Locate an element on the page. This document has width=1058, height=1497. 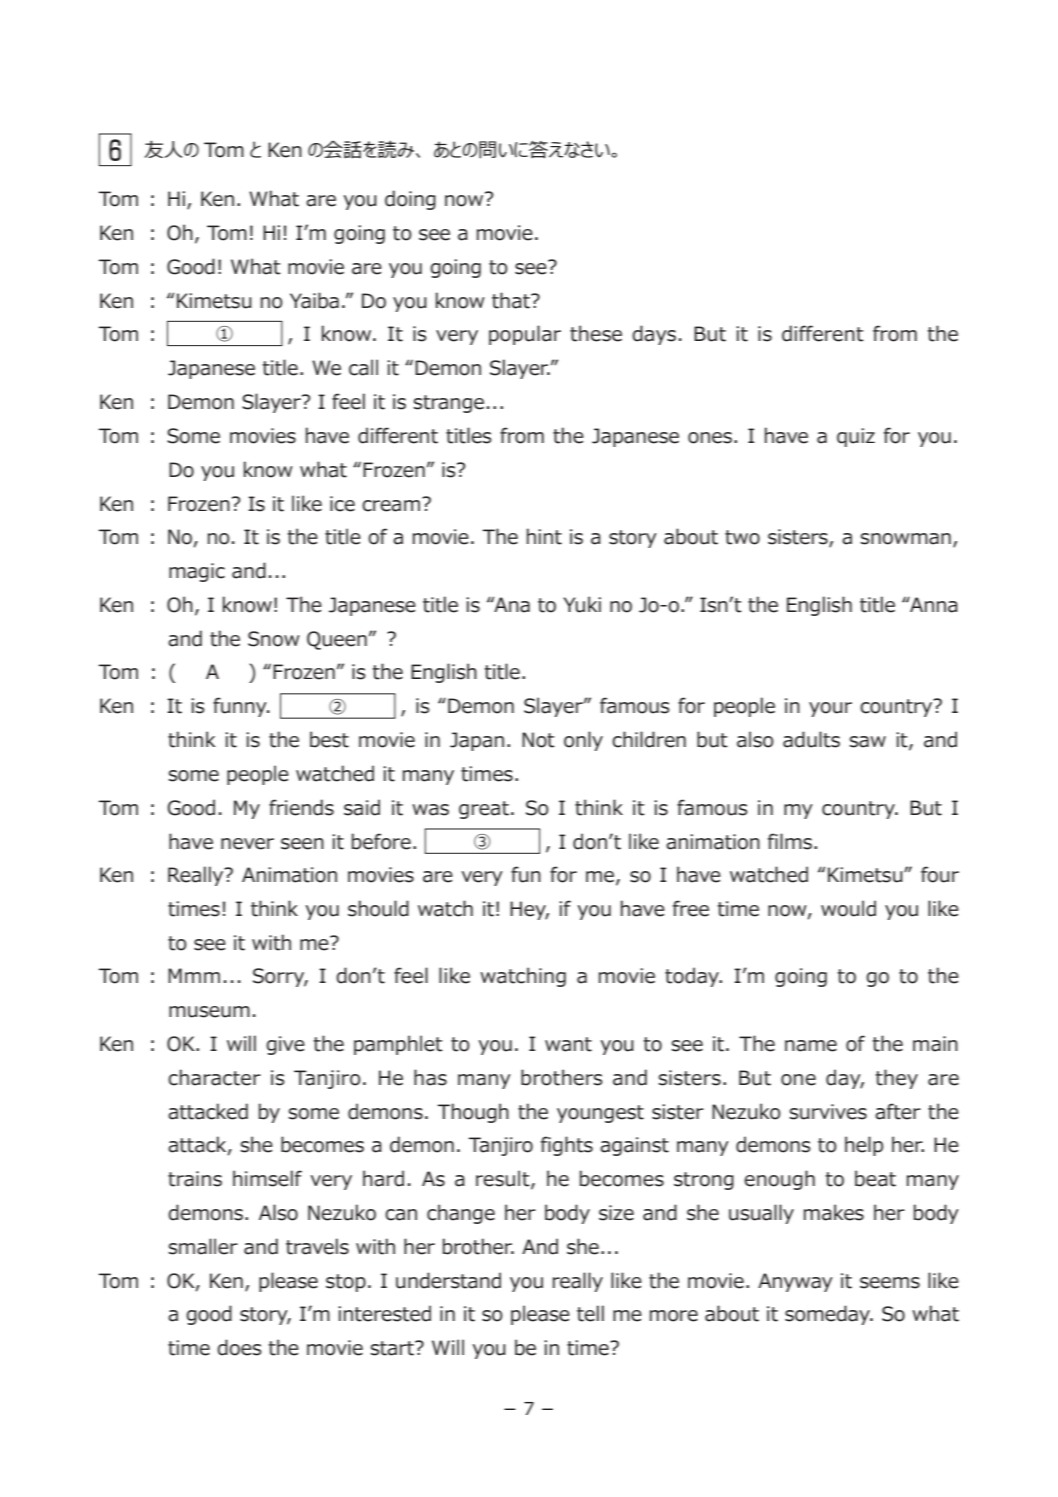
want is located at coordinates (568, 1044).
